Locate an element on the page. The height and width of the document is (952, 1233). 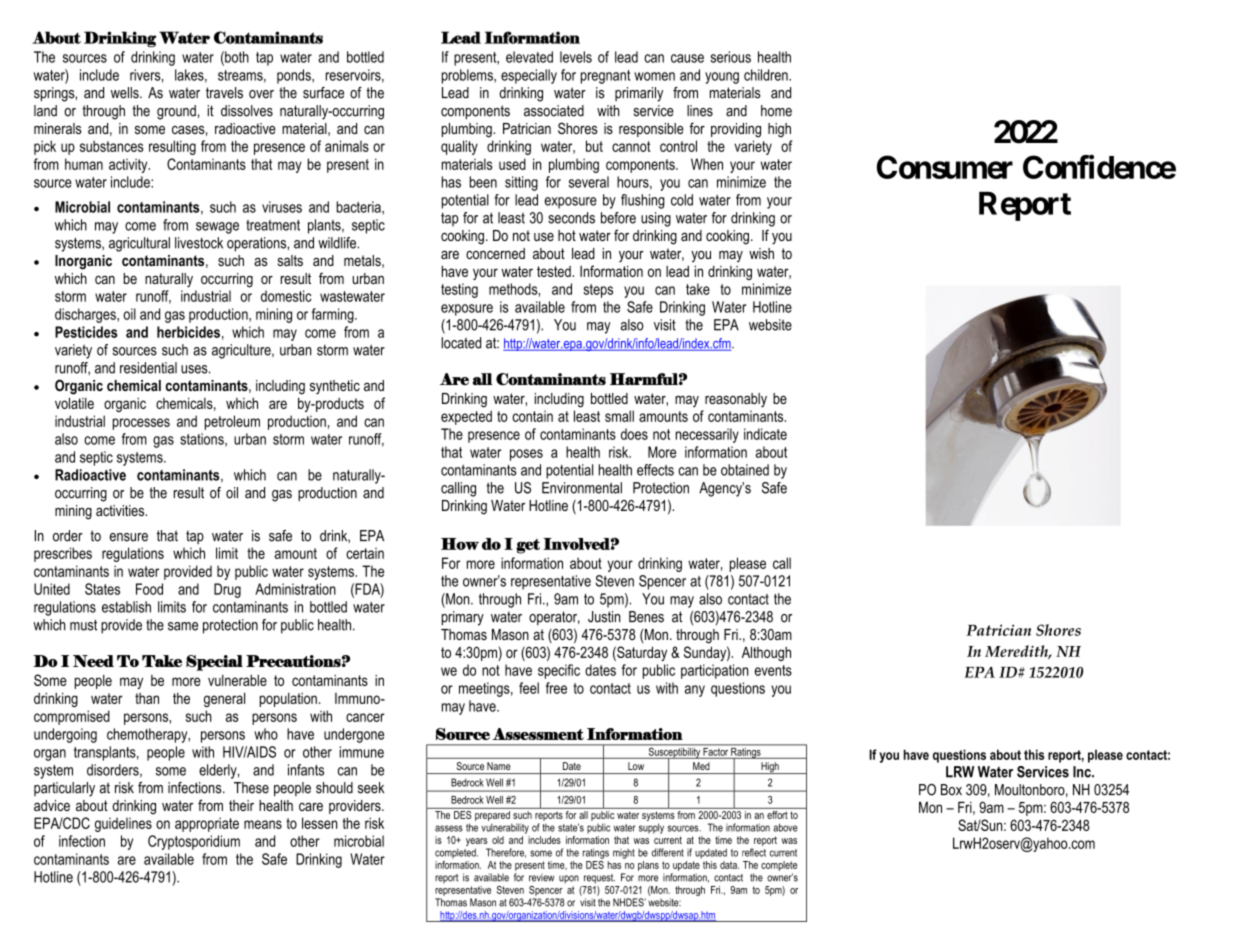
events is located at coordinates (773, 670).
